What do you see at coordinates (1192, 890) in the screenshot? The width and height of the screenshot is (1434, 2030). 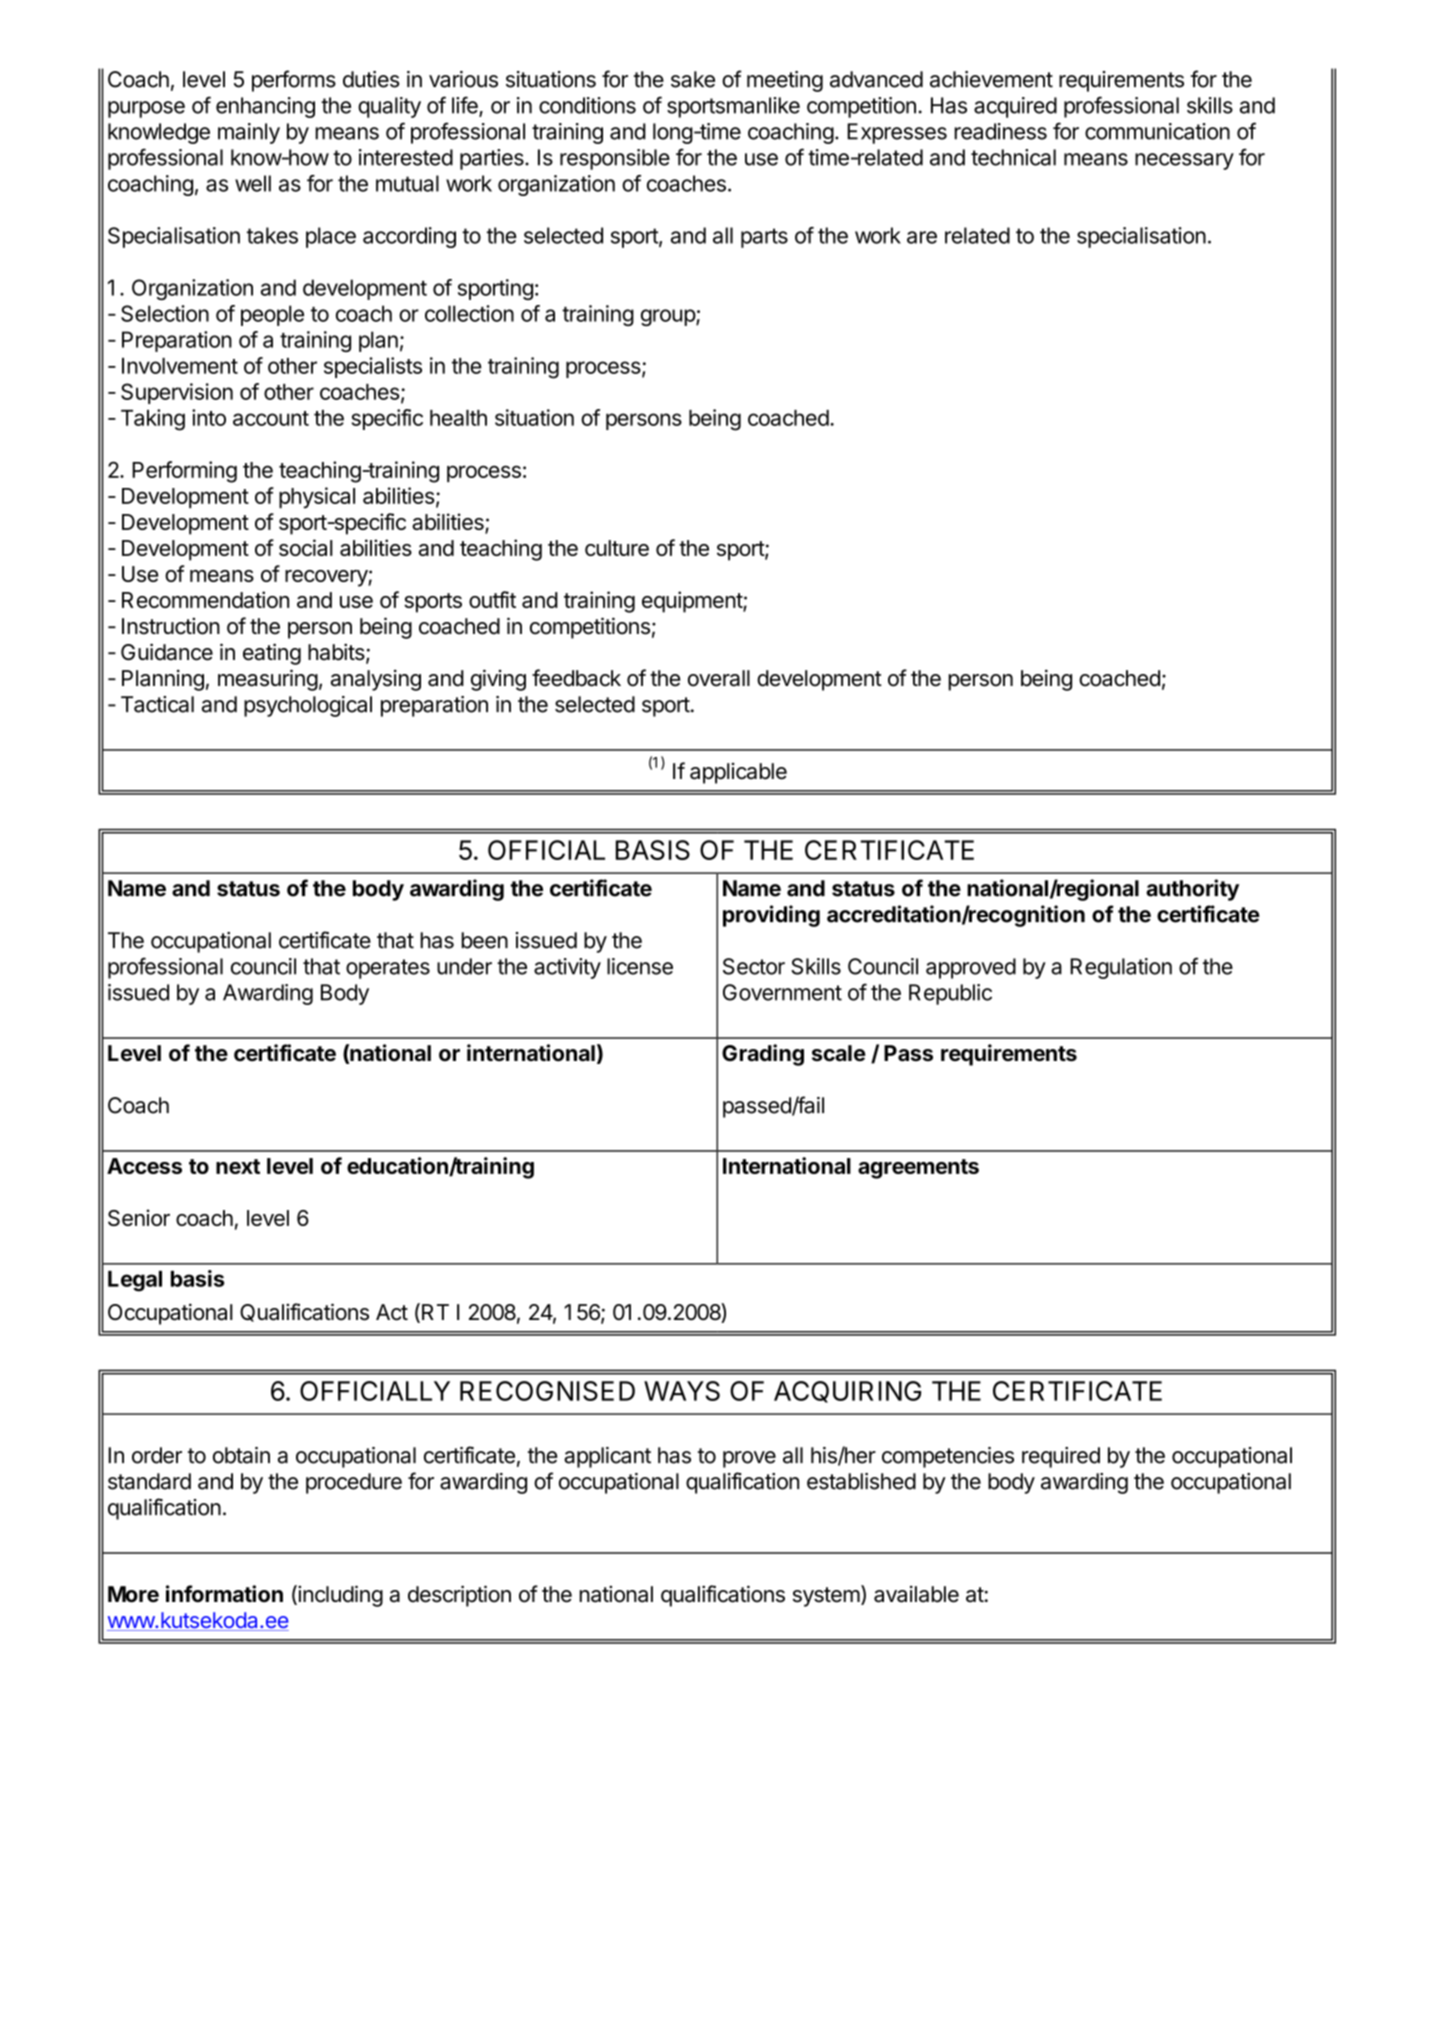 I see `authority` at bounding box center [1192, 890].
